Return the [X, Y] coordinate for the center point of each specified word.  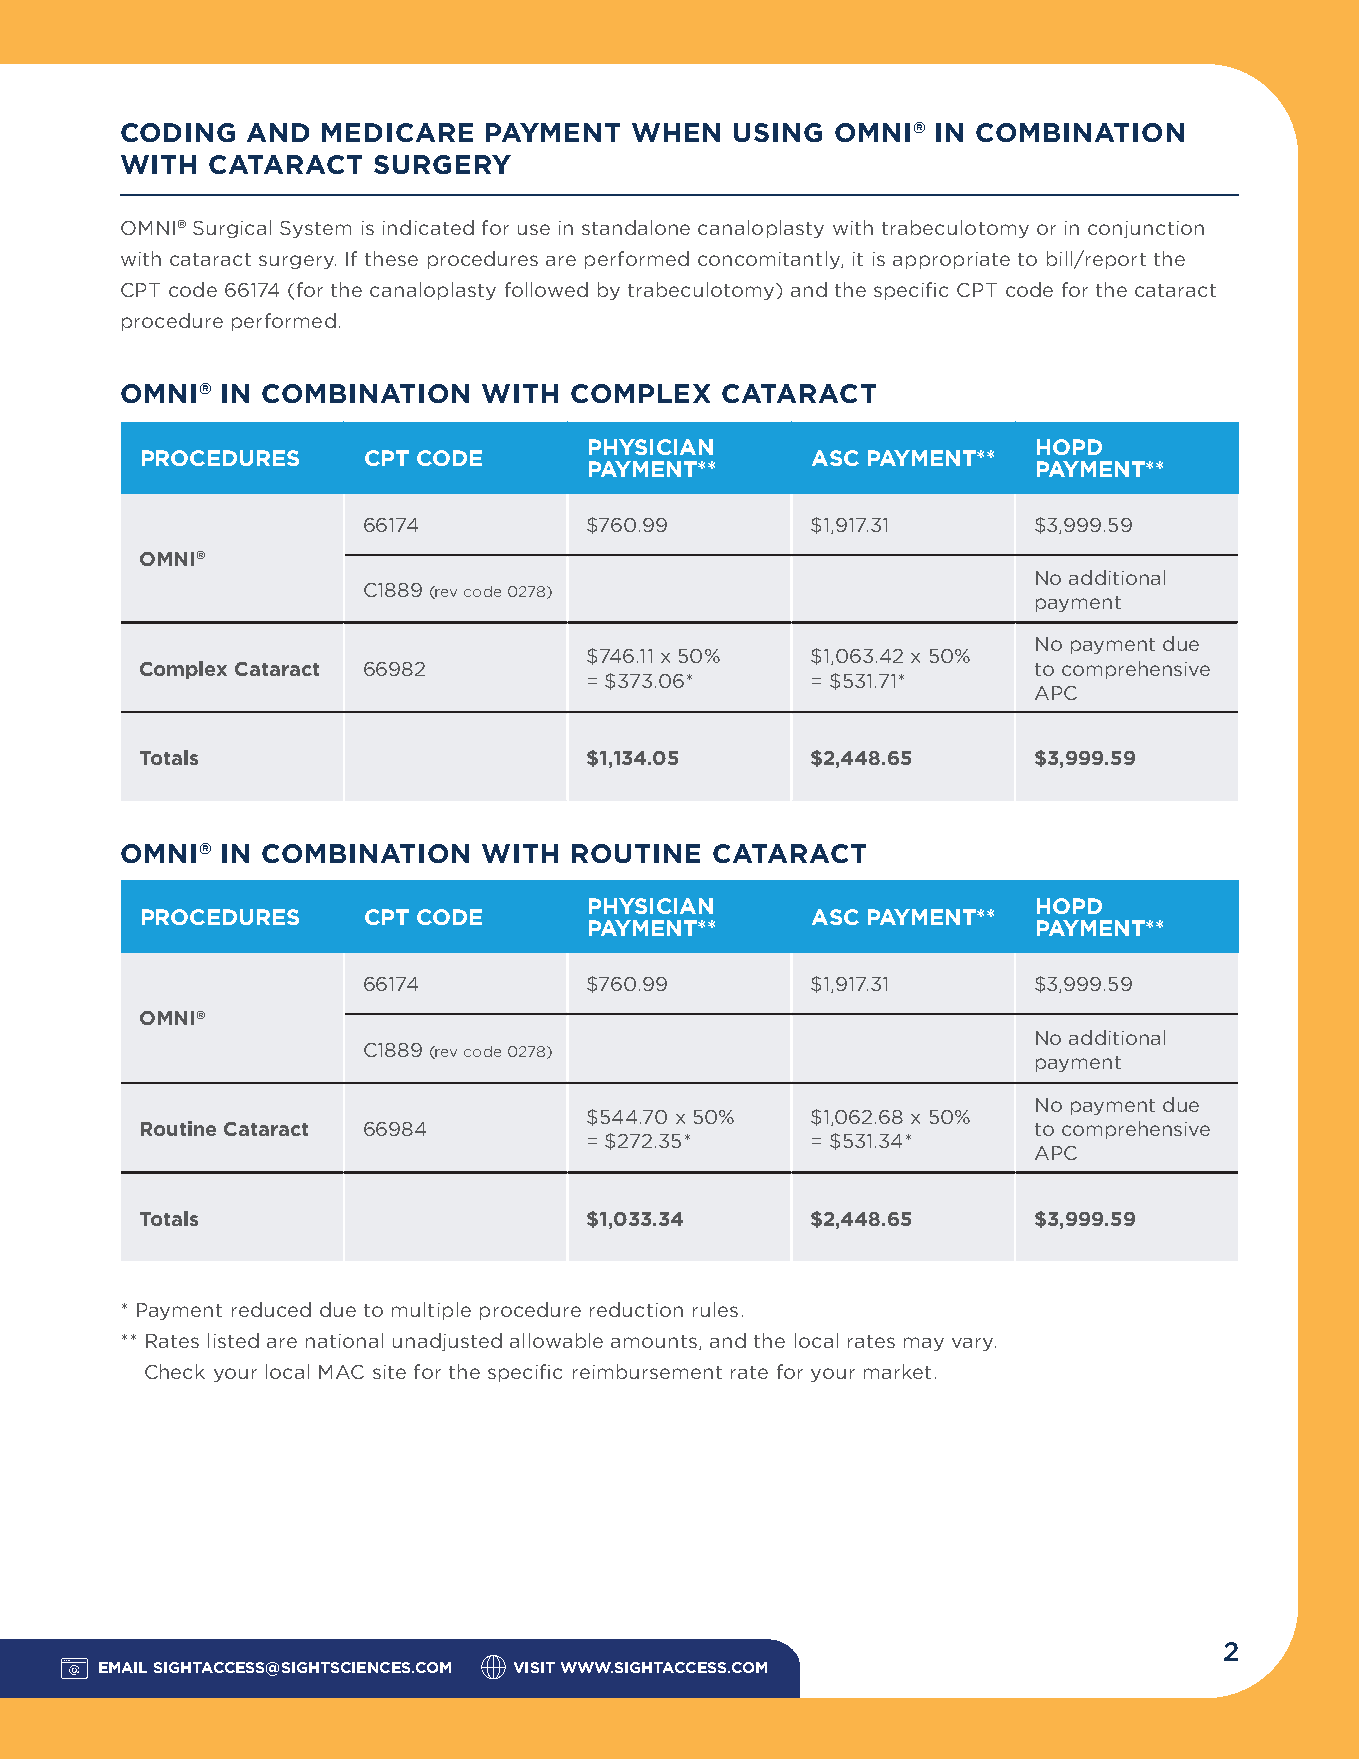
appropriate [951, 260]
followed [546, 289]
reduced [271, 1309]
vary [974, 1344]
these [391, 258]
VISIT [534, 1667]
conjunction [1146, 229]
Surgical [232, 229]
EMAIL [123, 1667]
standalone [636, 227]
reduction [636, 1309]
